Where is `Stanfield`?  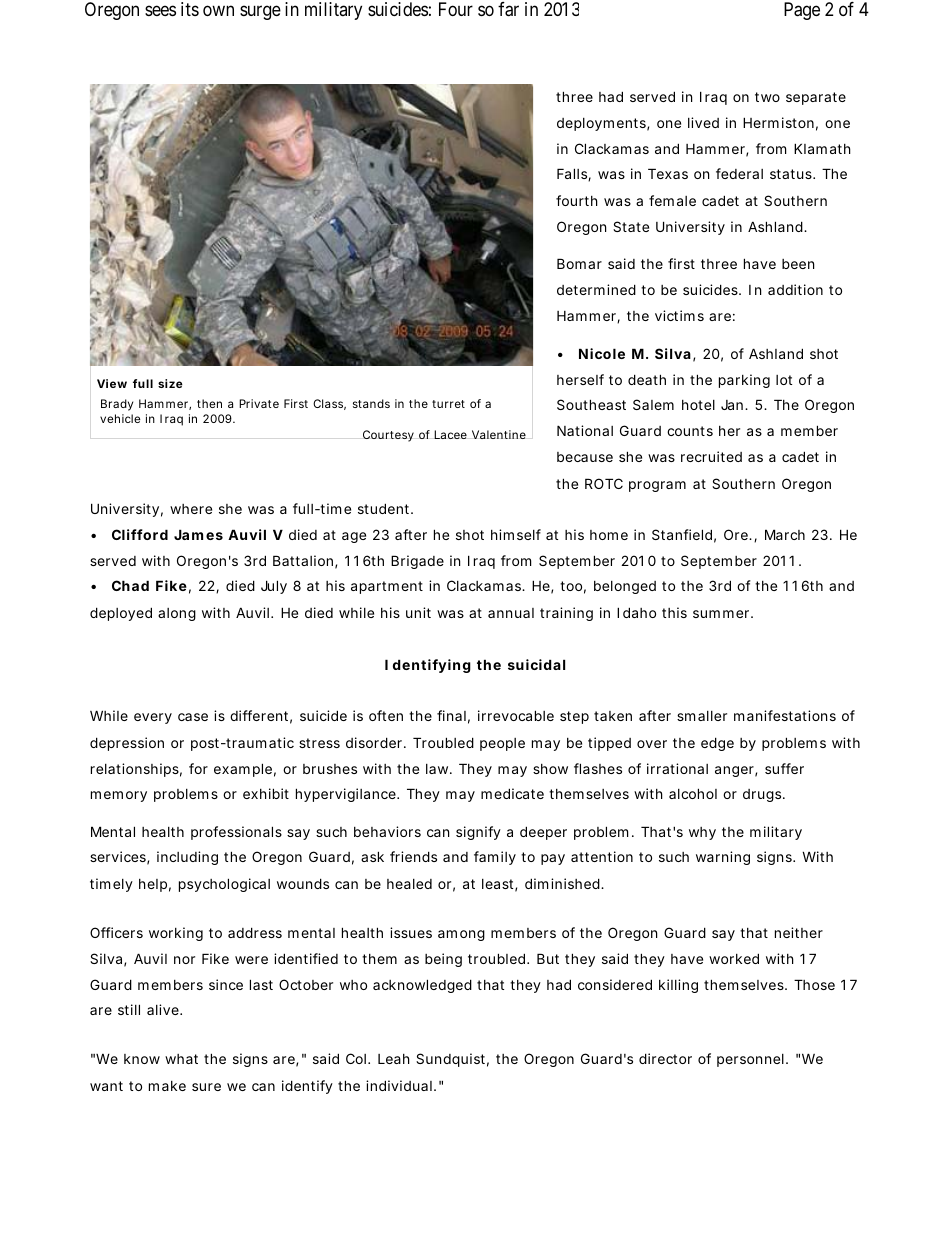 Stanfield is located at coordinates (682, 534).
